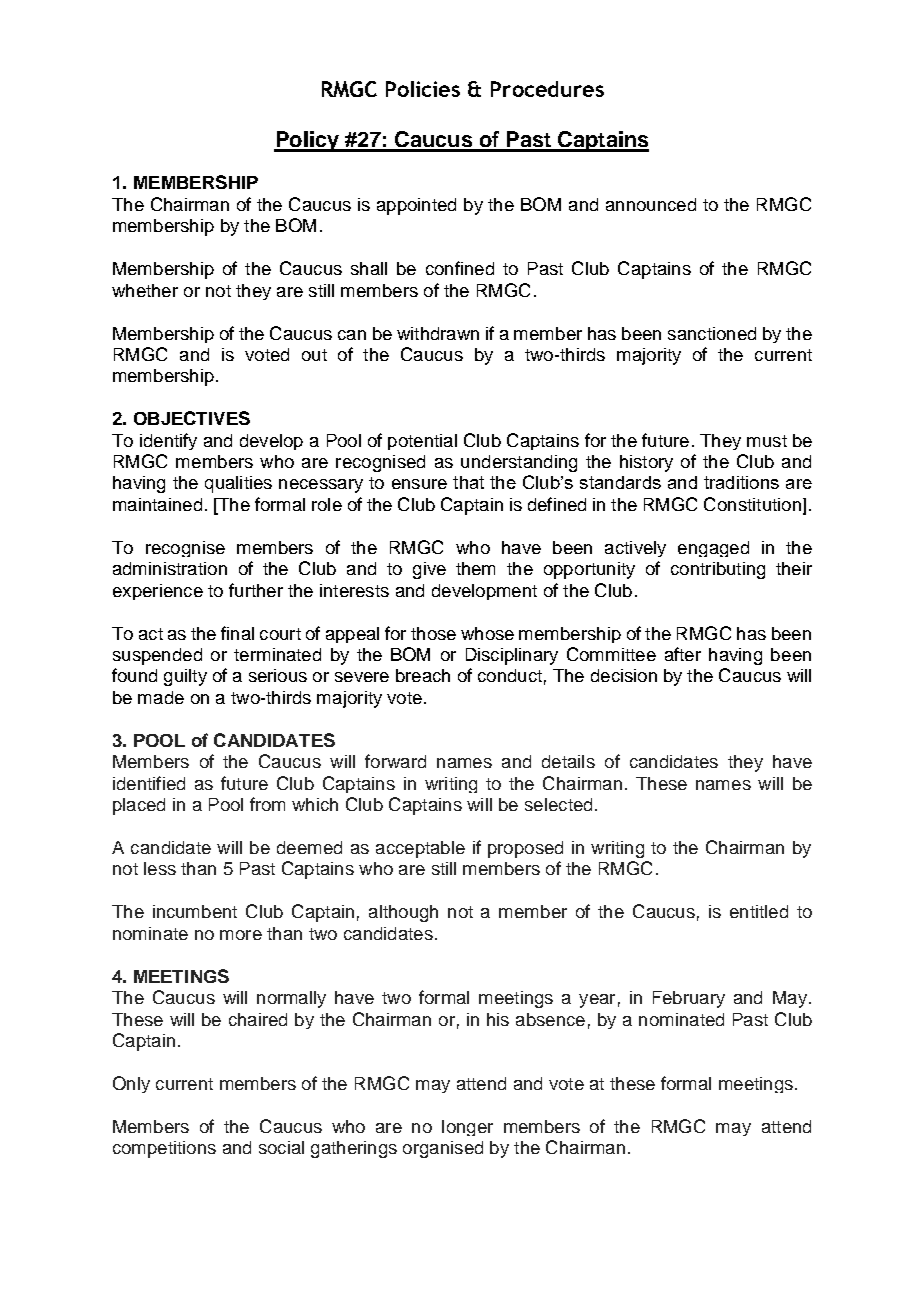 The image size is (924, 1308). Describe the element at coordinates (164, 1149) in the document. I see `competitions` at that location.
